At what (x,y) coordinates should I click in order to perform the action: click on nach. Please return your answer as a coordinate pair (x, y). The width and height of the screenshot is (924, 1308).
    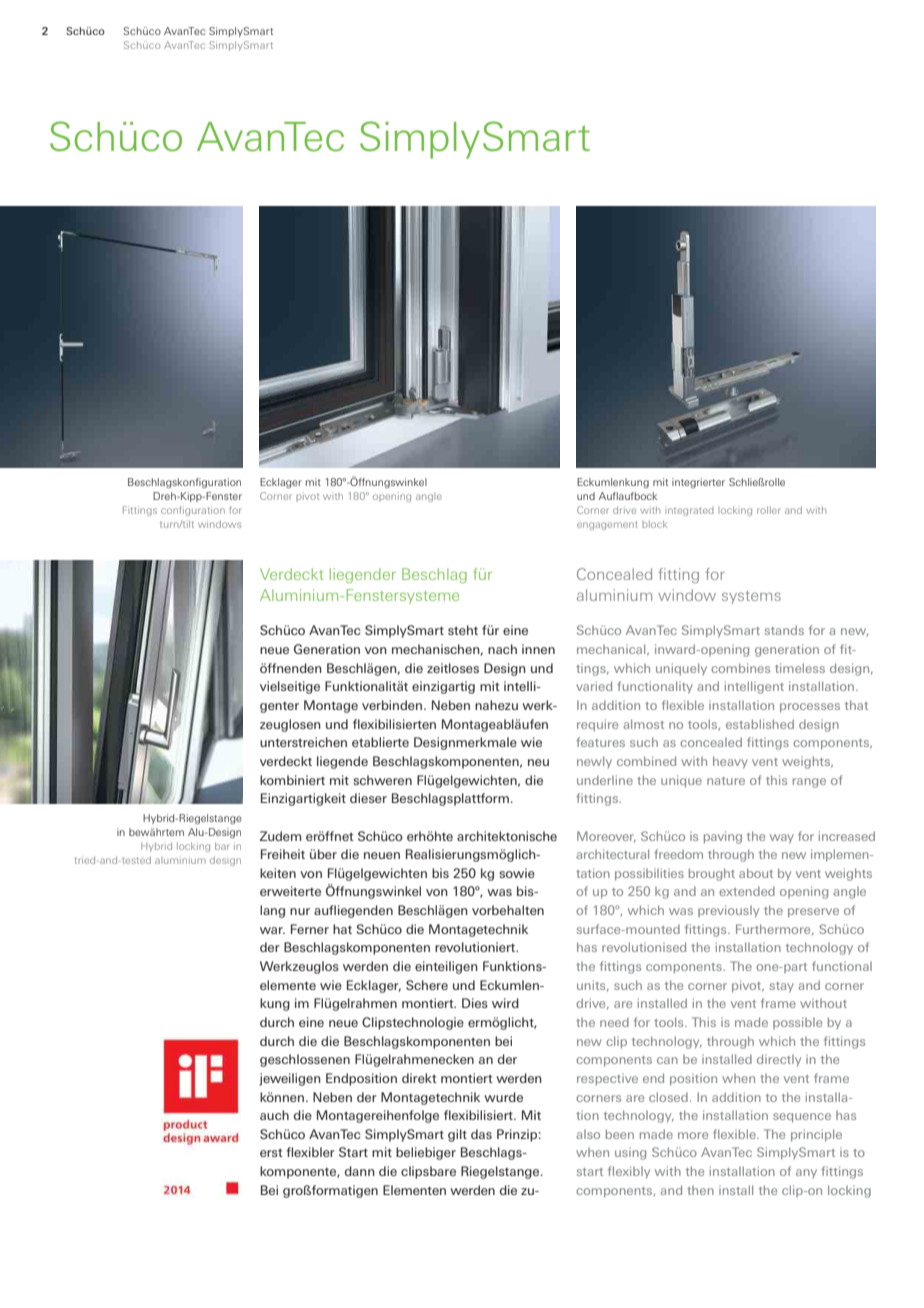
    Looking at the image, I should click on (502, 649).
